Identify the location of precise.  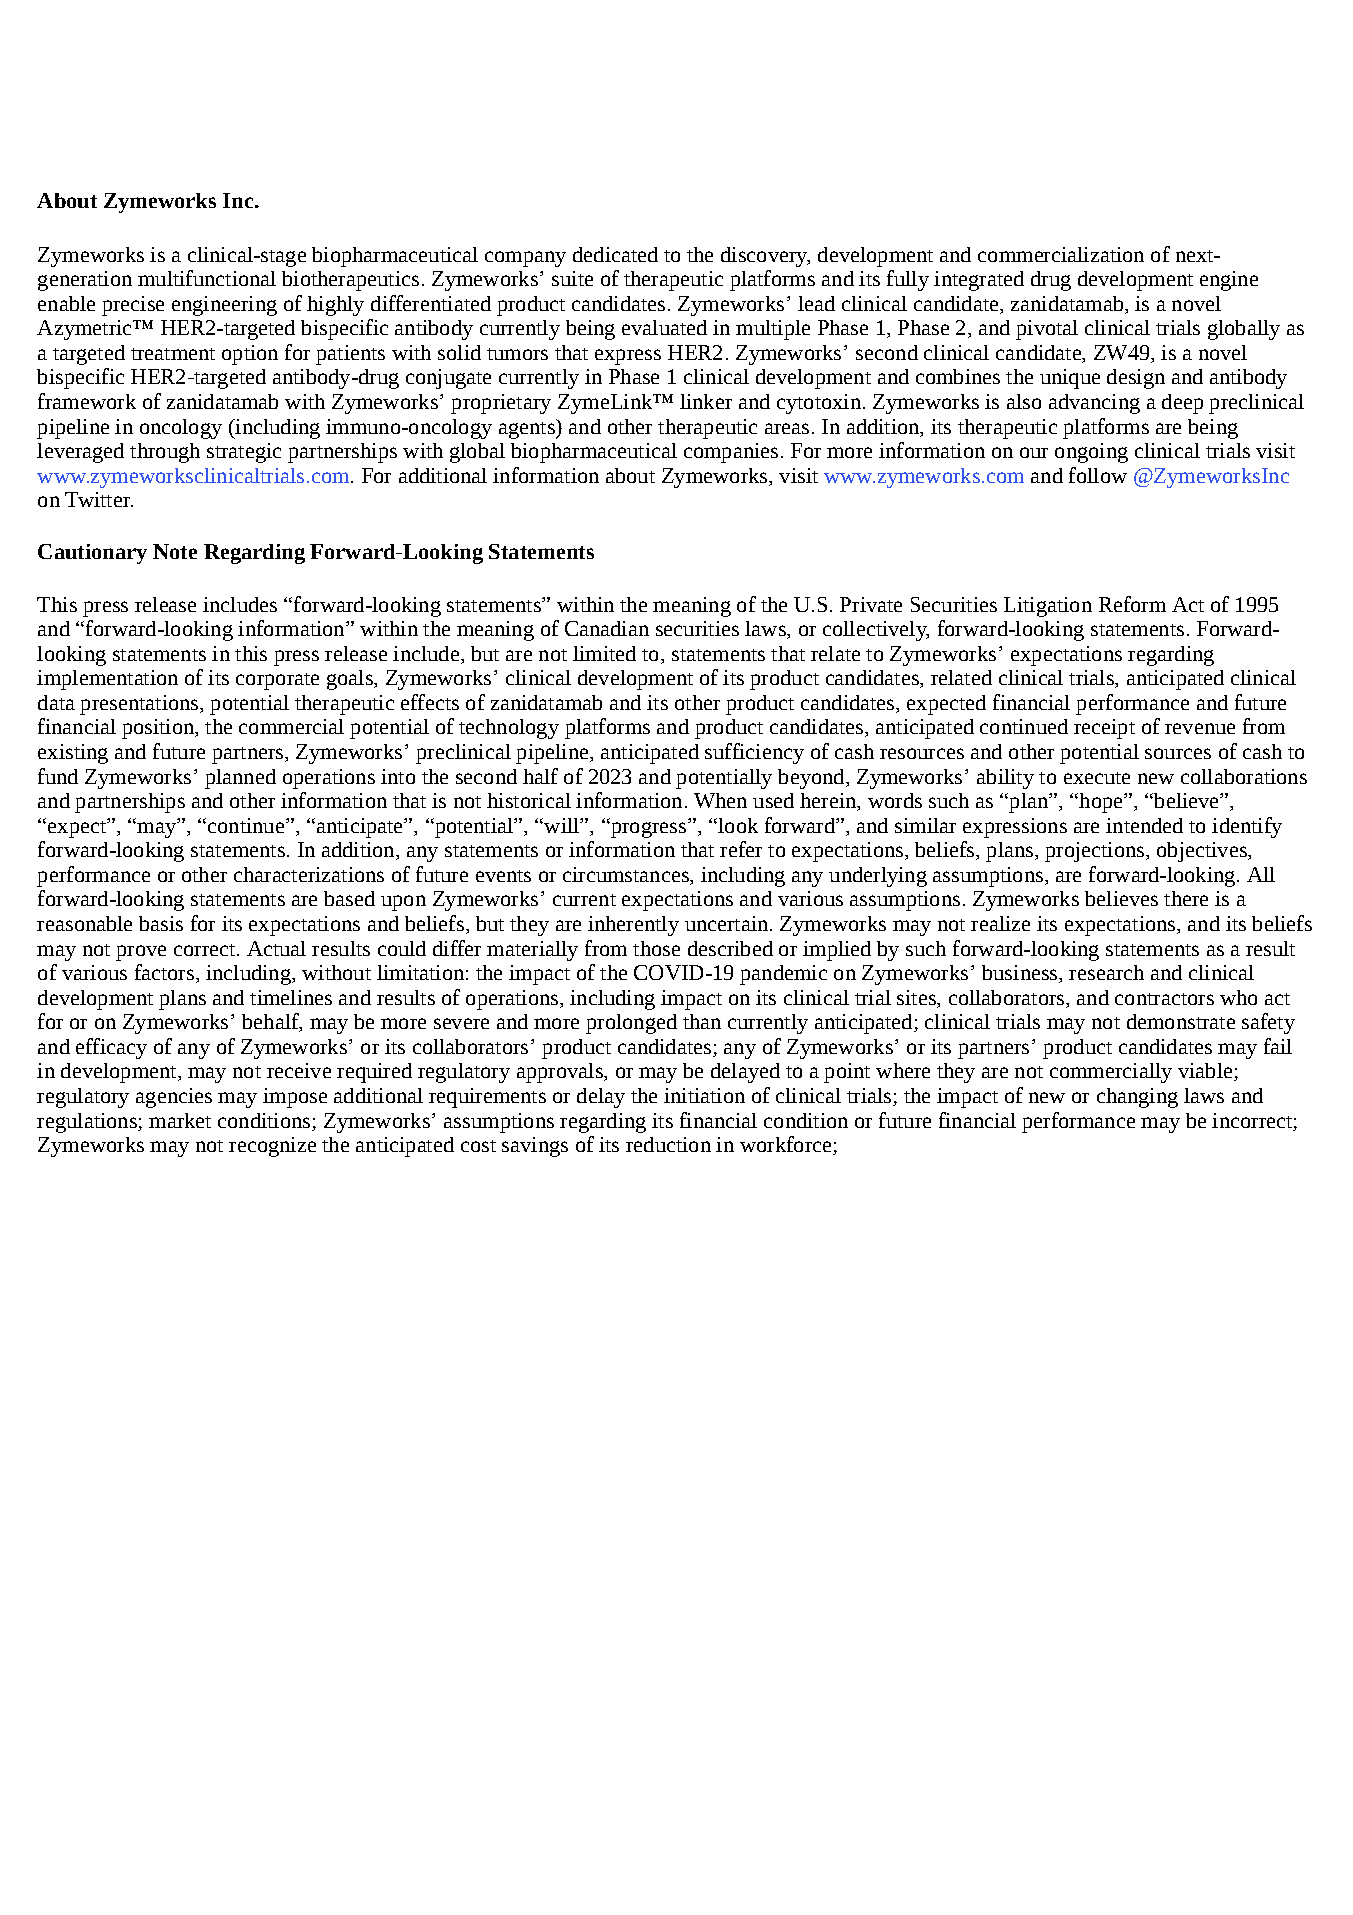
(133, 306).
